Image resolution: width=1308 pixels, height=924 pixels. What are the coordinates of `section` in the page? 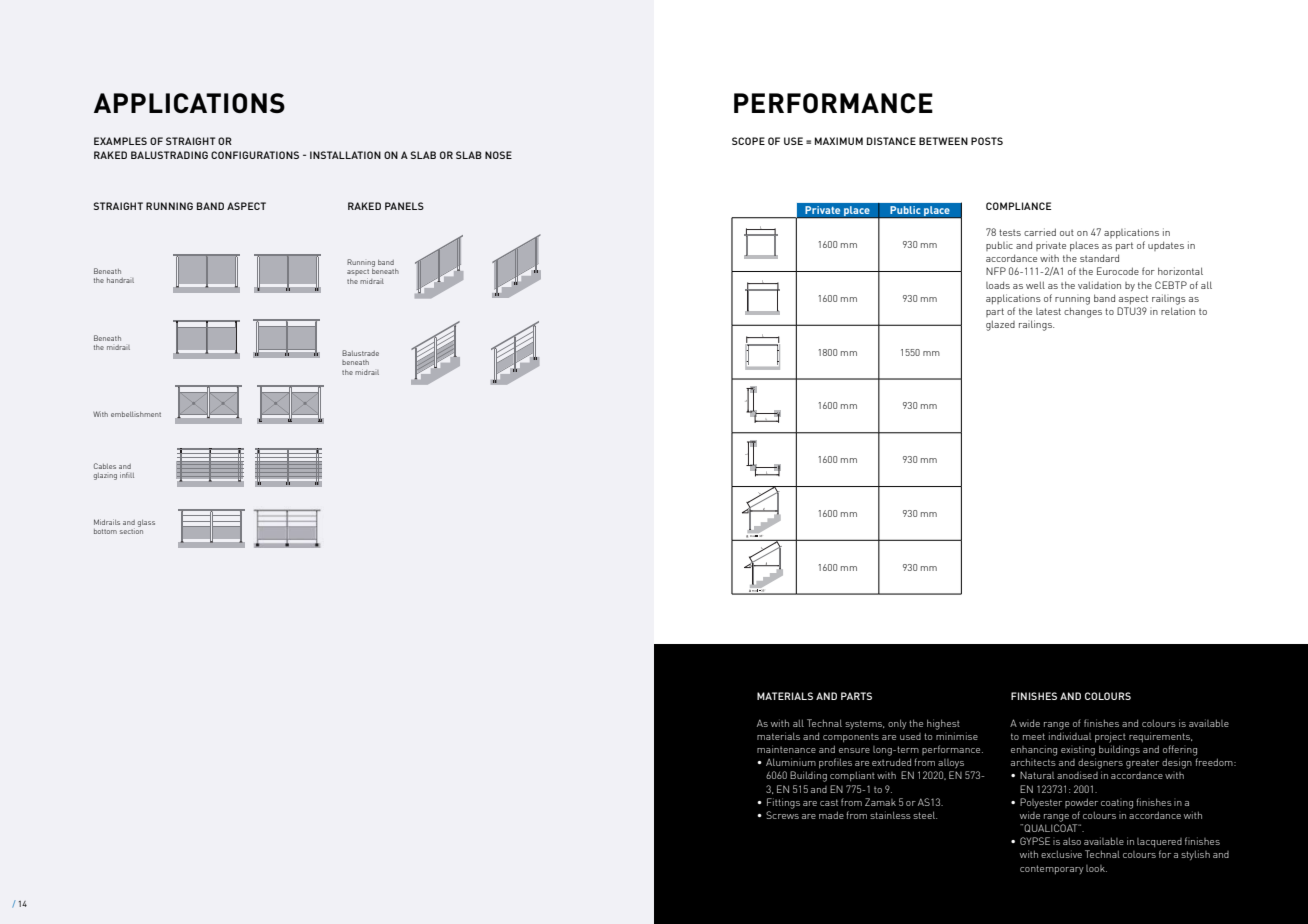 It's located at (131, 530).
